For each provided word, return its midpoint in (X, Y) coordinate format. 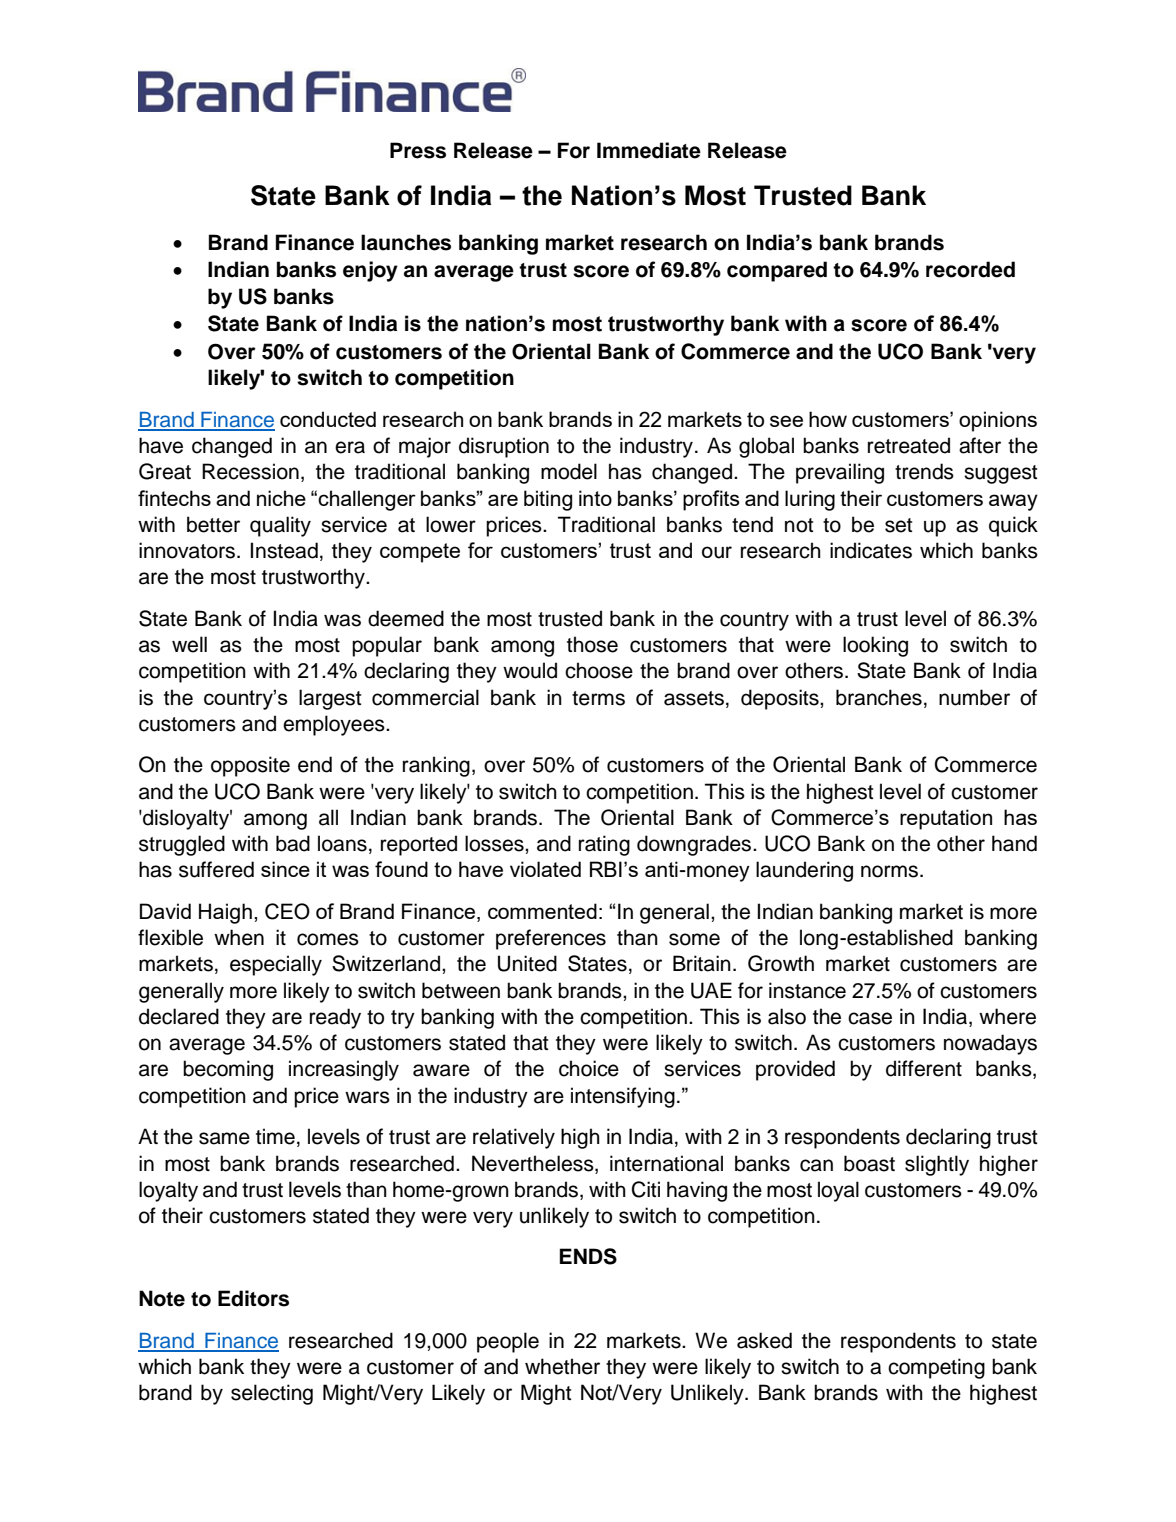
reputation (946, 819)
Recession (250, 471)
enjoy (370, 271)
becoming (228, 1070)
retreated (909, 445)
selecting (272, 1394)
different (924, 1068)
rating (604, 845)
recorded (970, 269)
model (569, 471)
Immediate (649, 150)
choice (589, 1068)
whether (562, 1366)
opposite (250, 766)
